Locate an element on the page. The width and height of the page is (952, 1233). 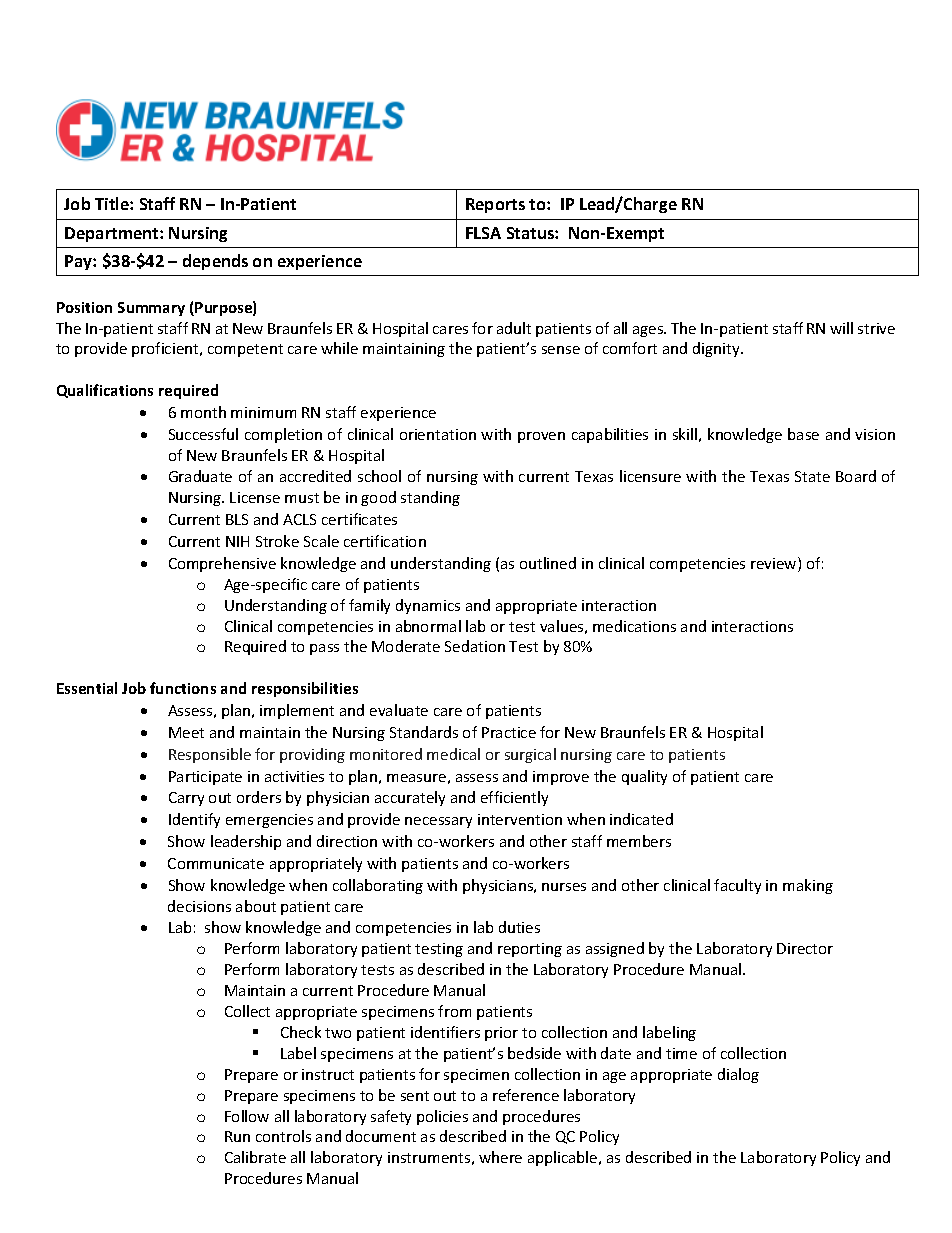
making is located at coordinates (808, 886).
